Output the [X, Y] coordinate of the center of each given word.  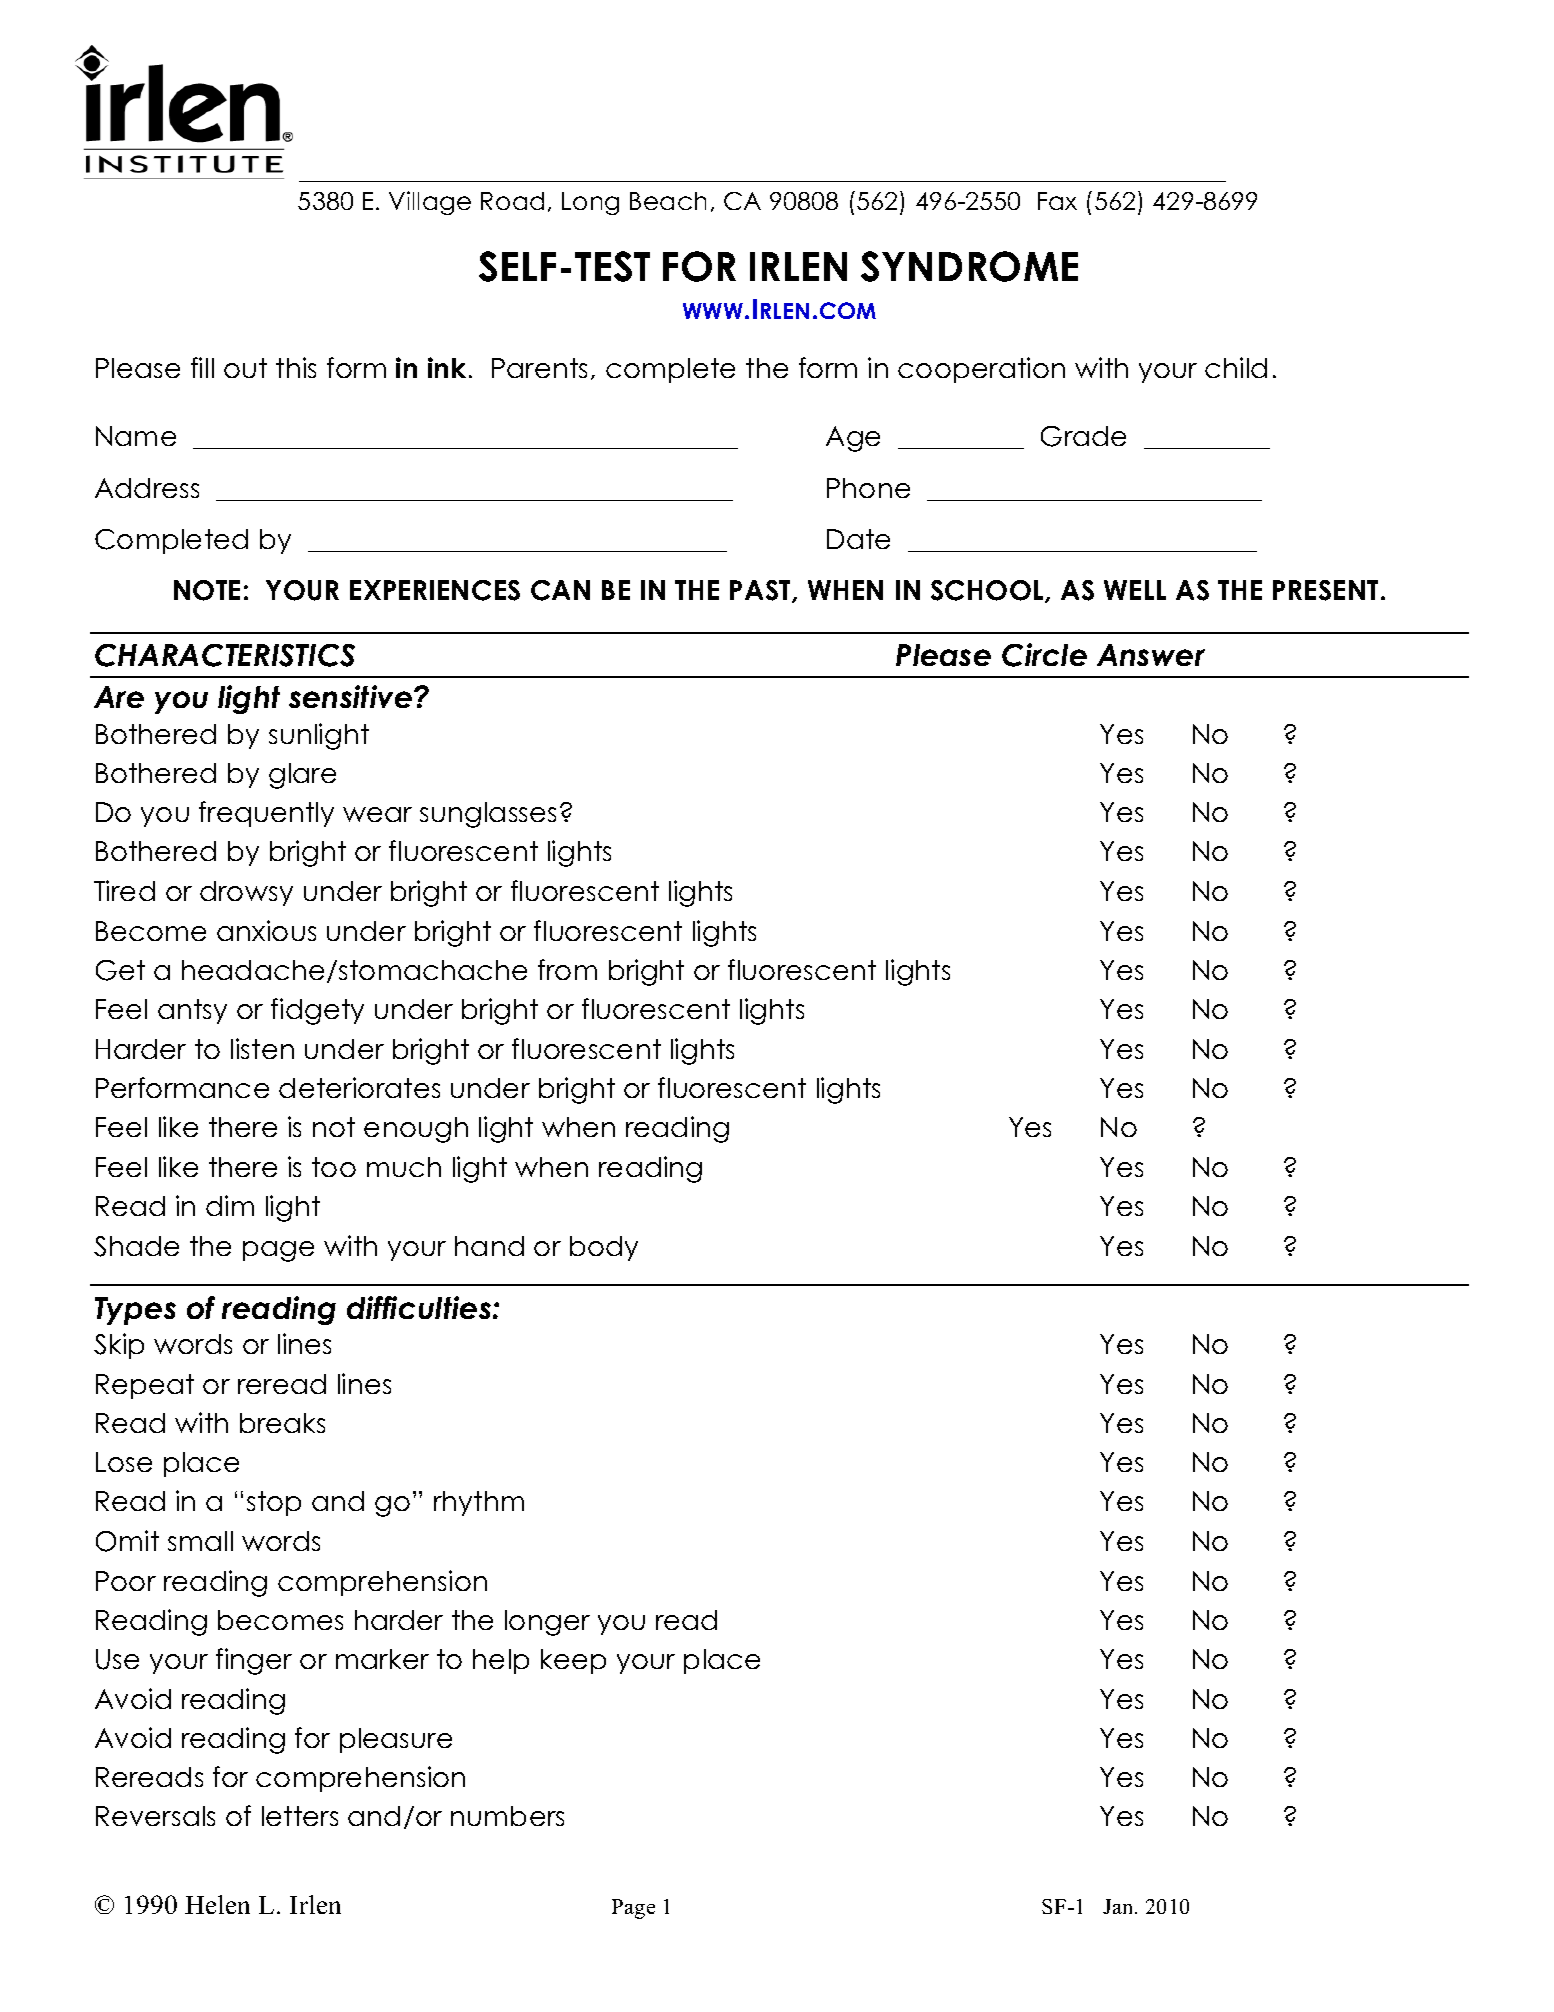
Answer [1151, 655]
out [245, 368]
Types [135, 1311]
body [604, 1248]
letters [300, 1816]
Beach [668, 201]
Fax [1057, 201]
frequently [266, 814]
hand [489, 1246]
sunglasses [488, 815]
